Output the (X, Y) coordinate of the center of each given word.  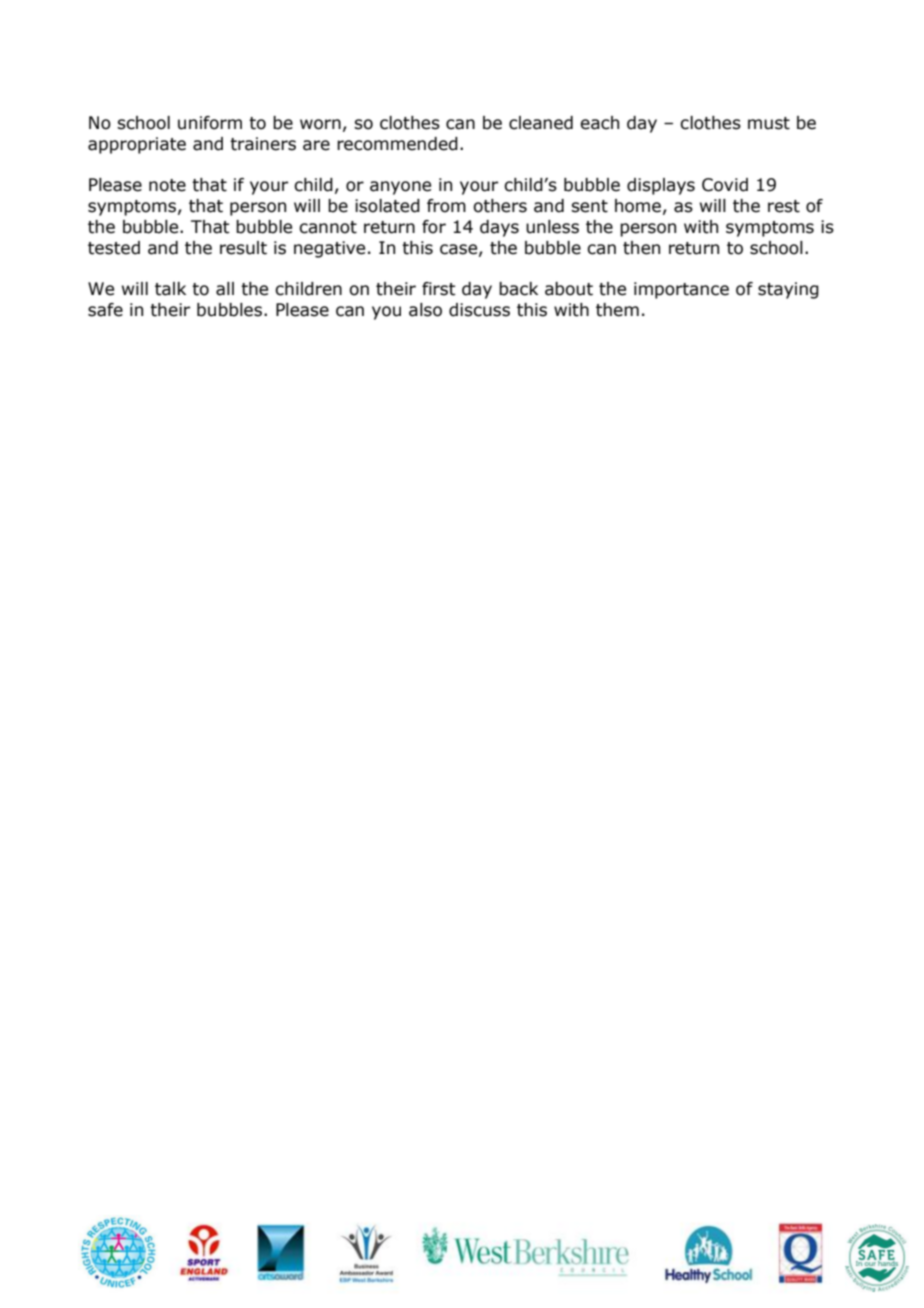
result (243, 248)
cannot (328, 227)
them (617, 310)
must (769, 123)
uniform (210, 123)
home (638, 206)
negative (329, 249)
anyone (400, 188)
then (641, 248)
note (167, 185)
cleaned (541, 123)
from (446, 206)
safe (105, 310)
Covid (725, 185)
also (425, 310)
